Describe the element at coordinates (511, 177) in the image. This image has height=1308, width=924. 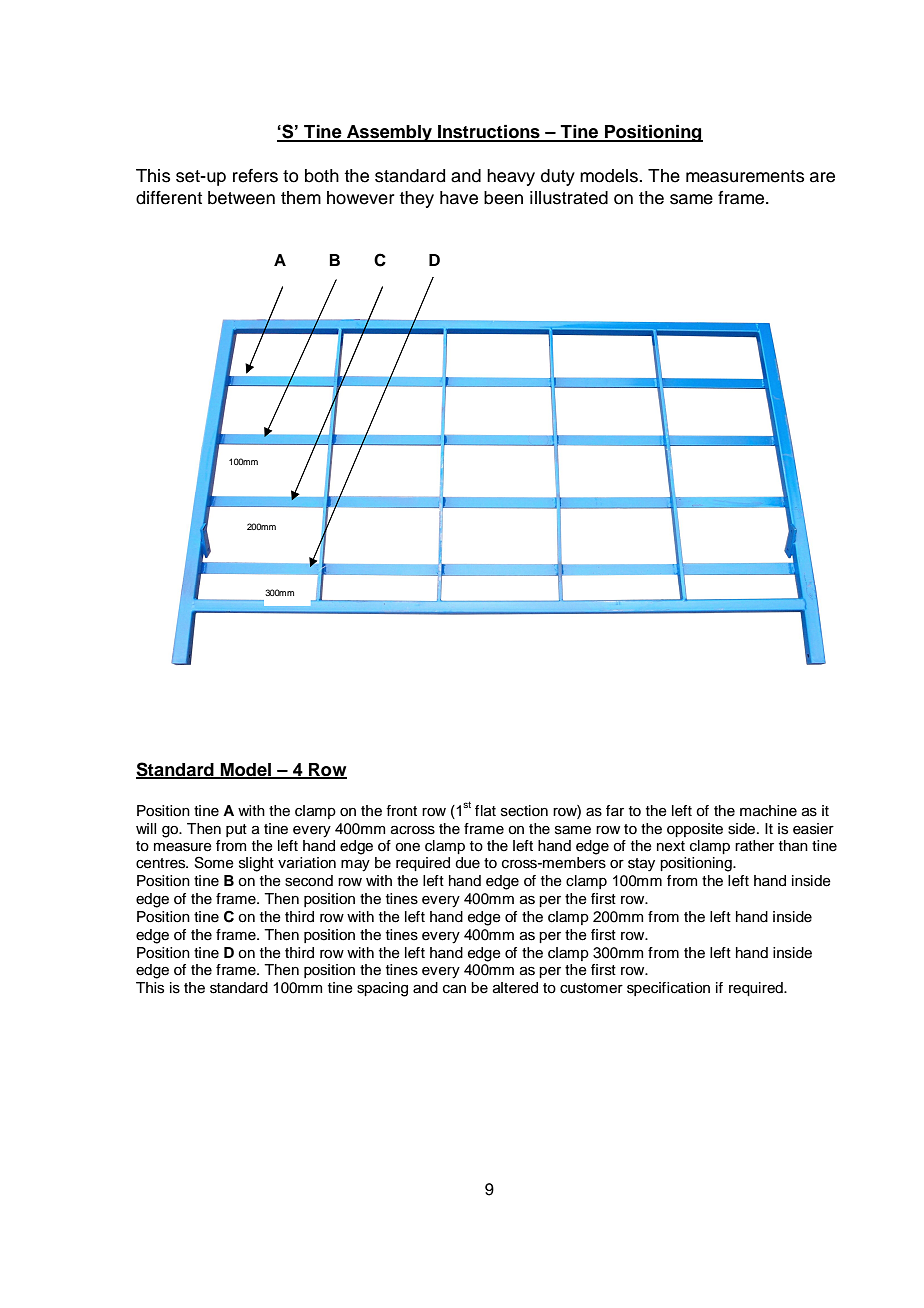
I see `heavy` at that location.
